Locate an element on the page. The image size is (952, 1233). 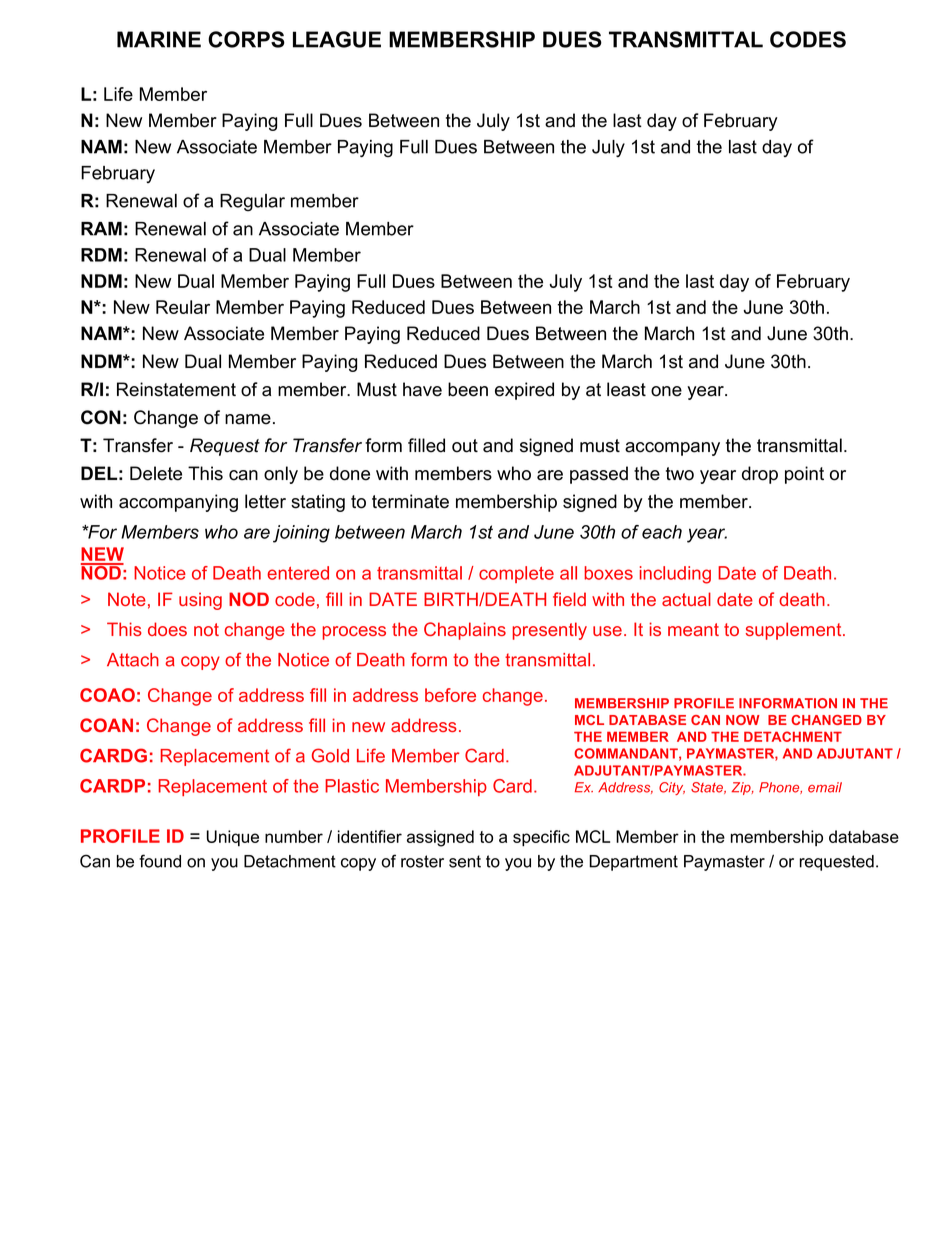
CORPS is located at coordinates (246, 39).
